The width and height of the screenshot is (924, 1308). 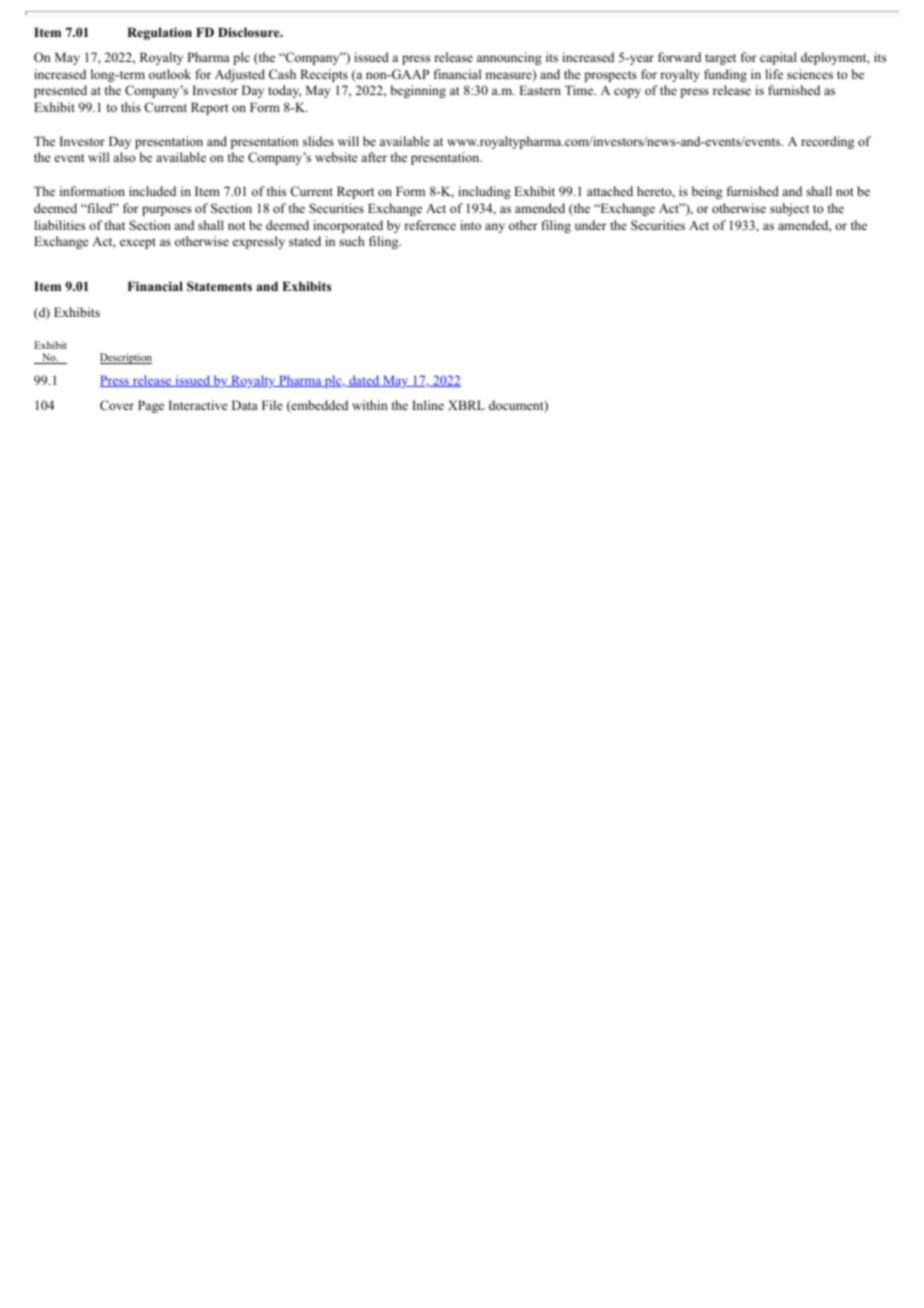 What do you see at coordinates (827, 142) in the screenshot?
I see `recording` at bounding box center [827, 142].
